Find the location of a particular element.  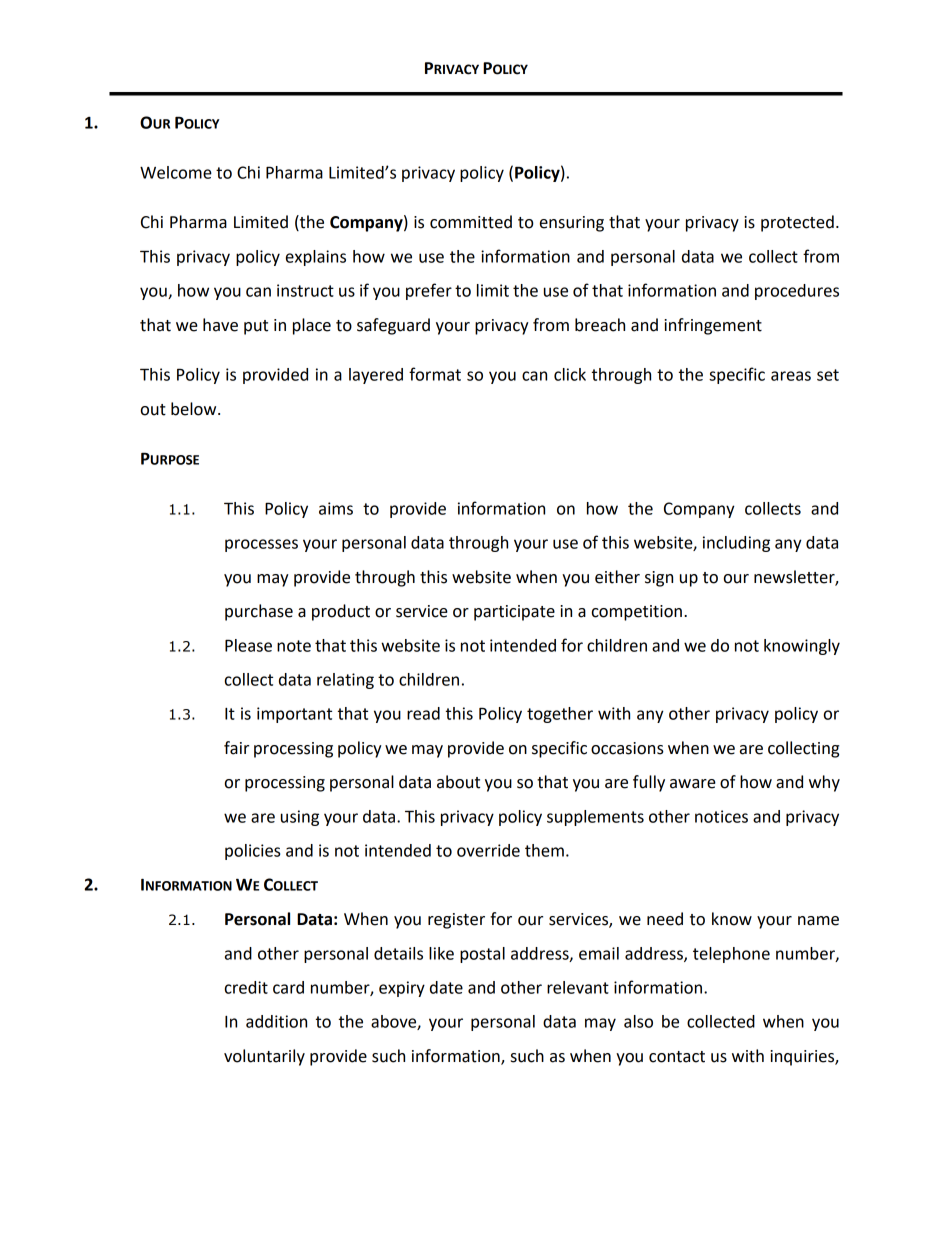

fair is located at coordinates (236, 748).
